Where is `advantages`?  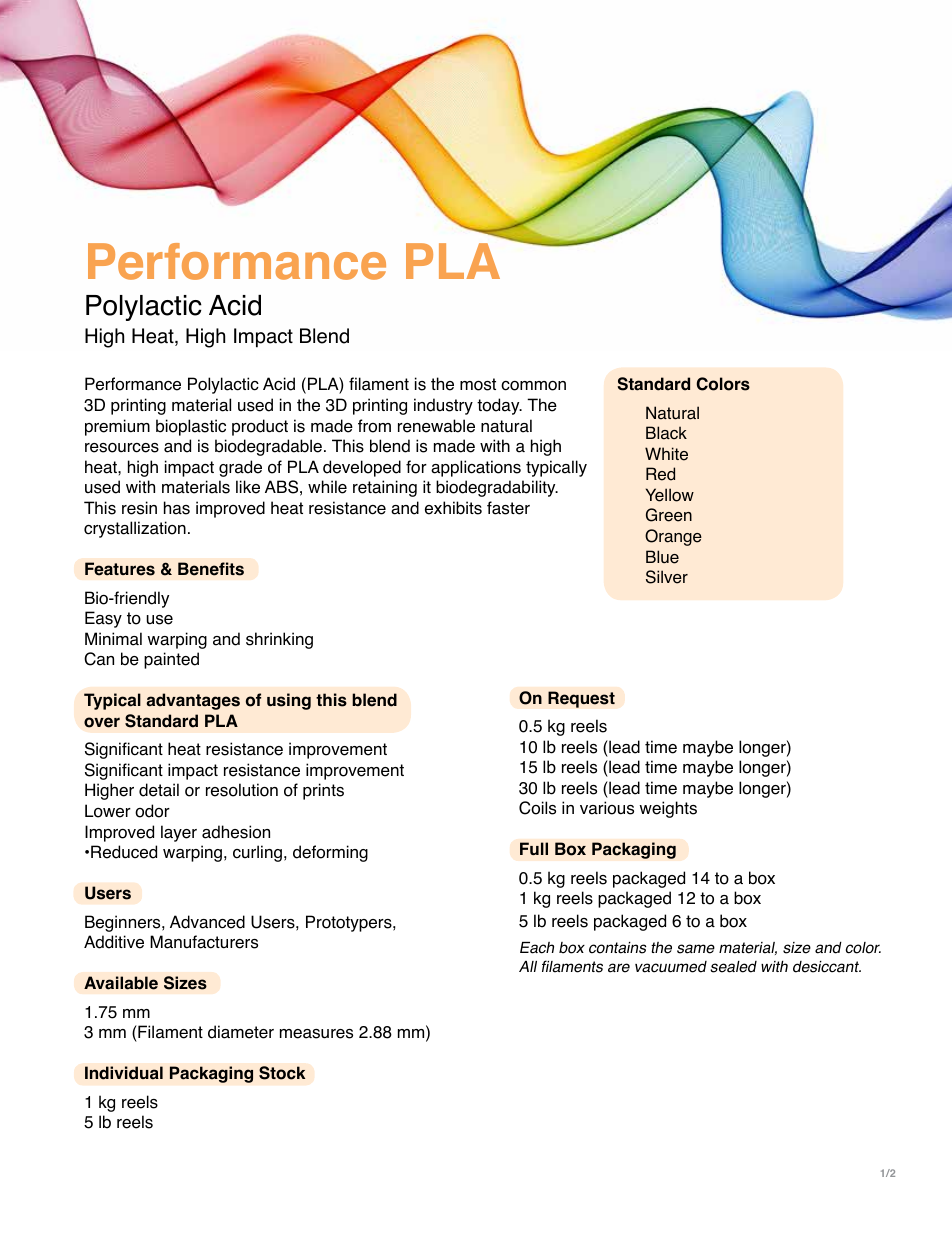
advantages is located at coordinates (193, 701).
